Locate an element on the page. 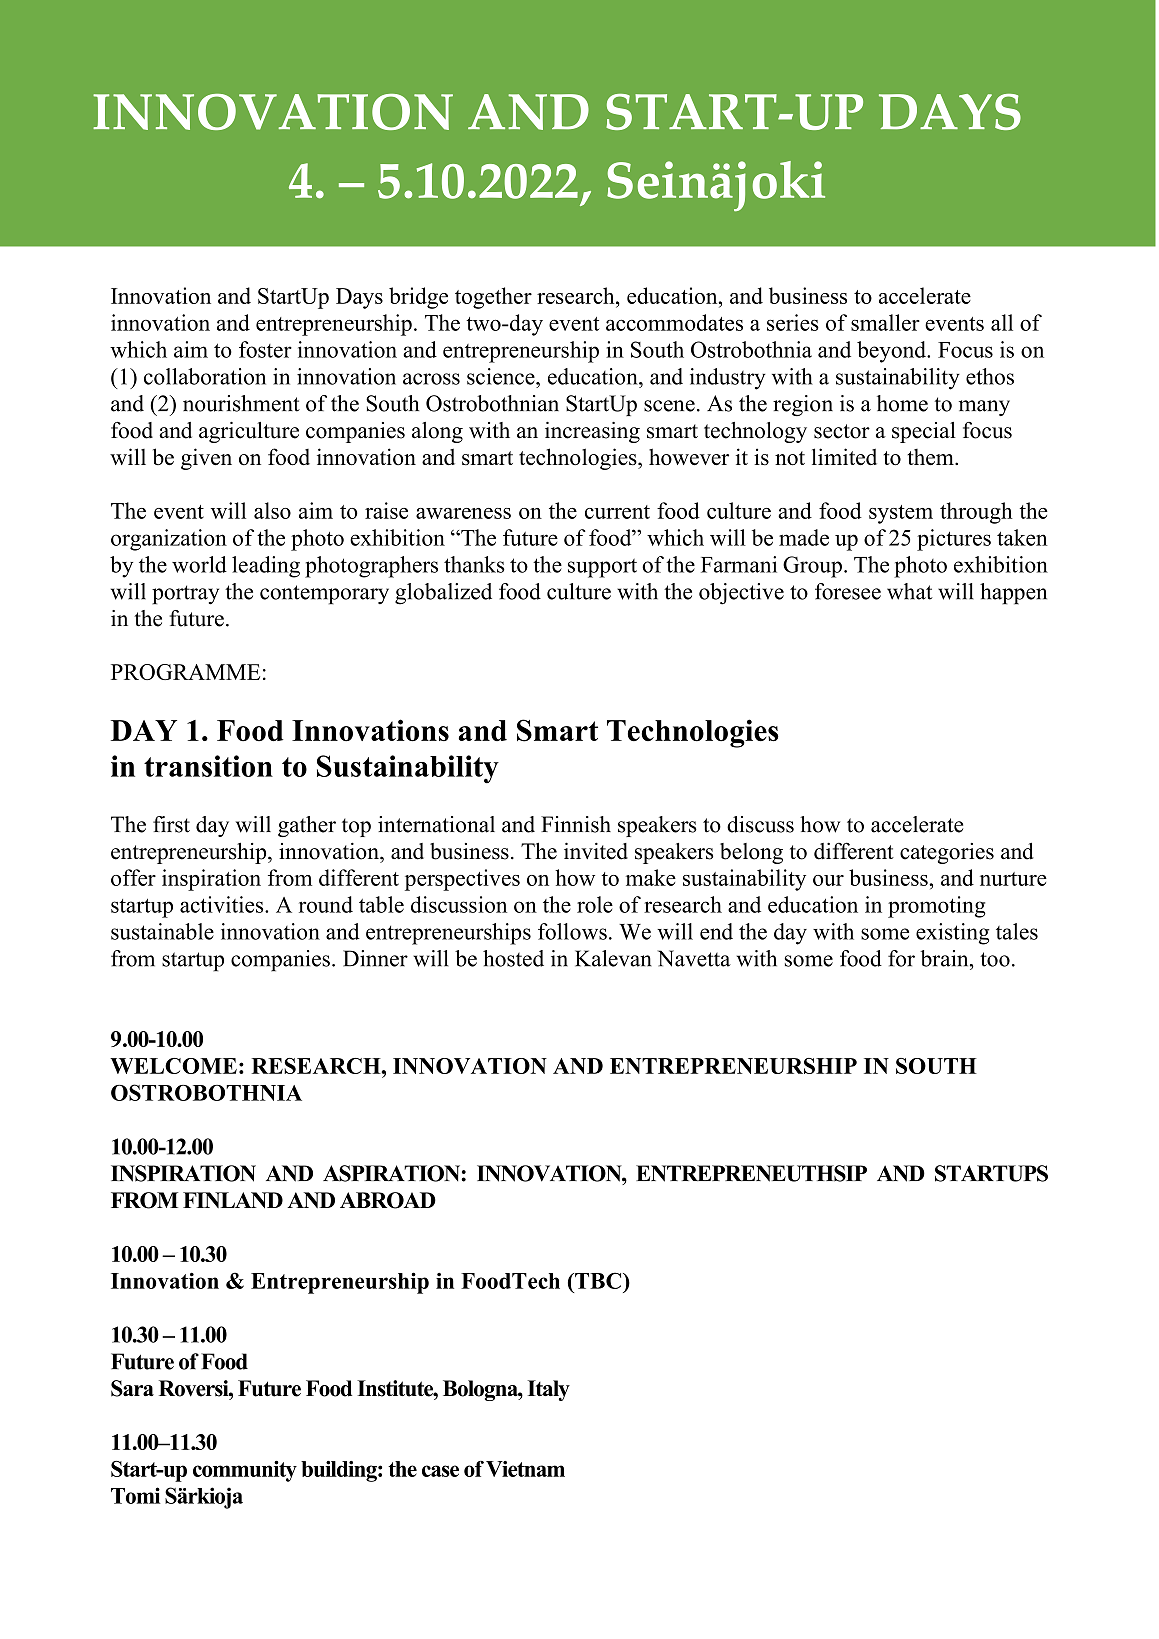  PROGRAMME is located at coordinates (185, 672).
